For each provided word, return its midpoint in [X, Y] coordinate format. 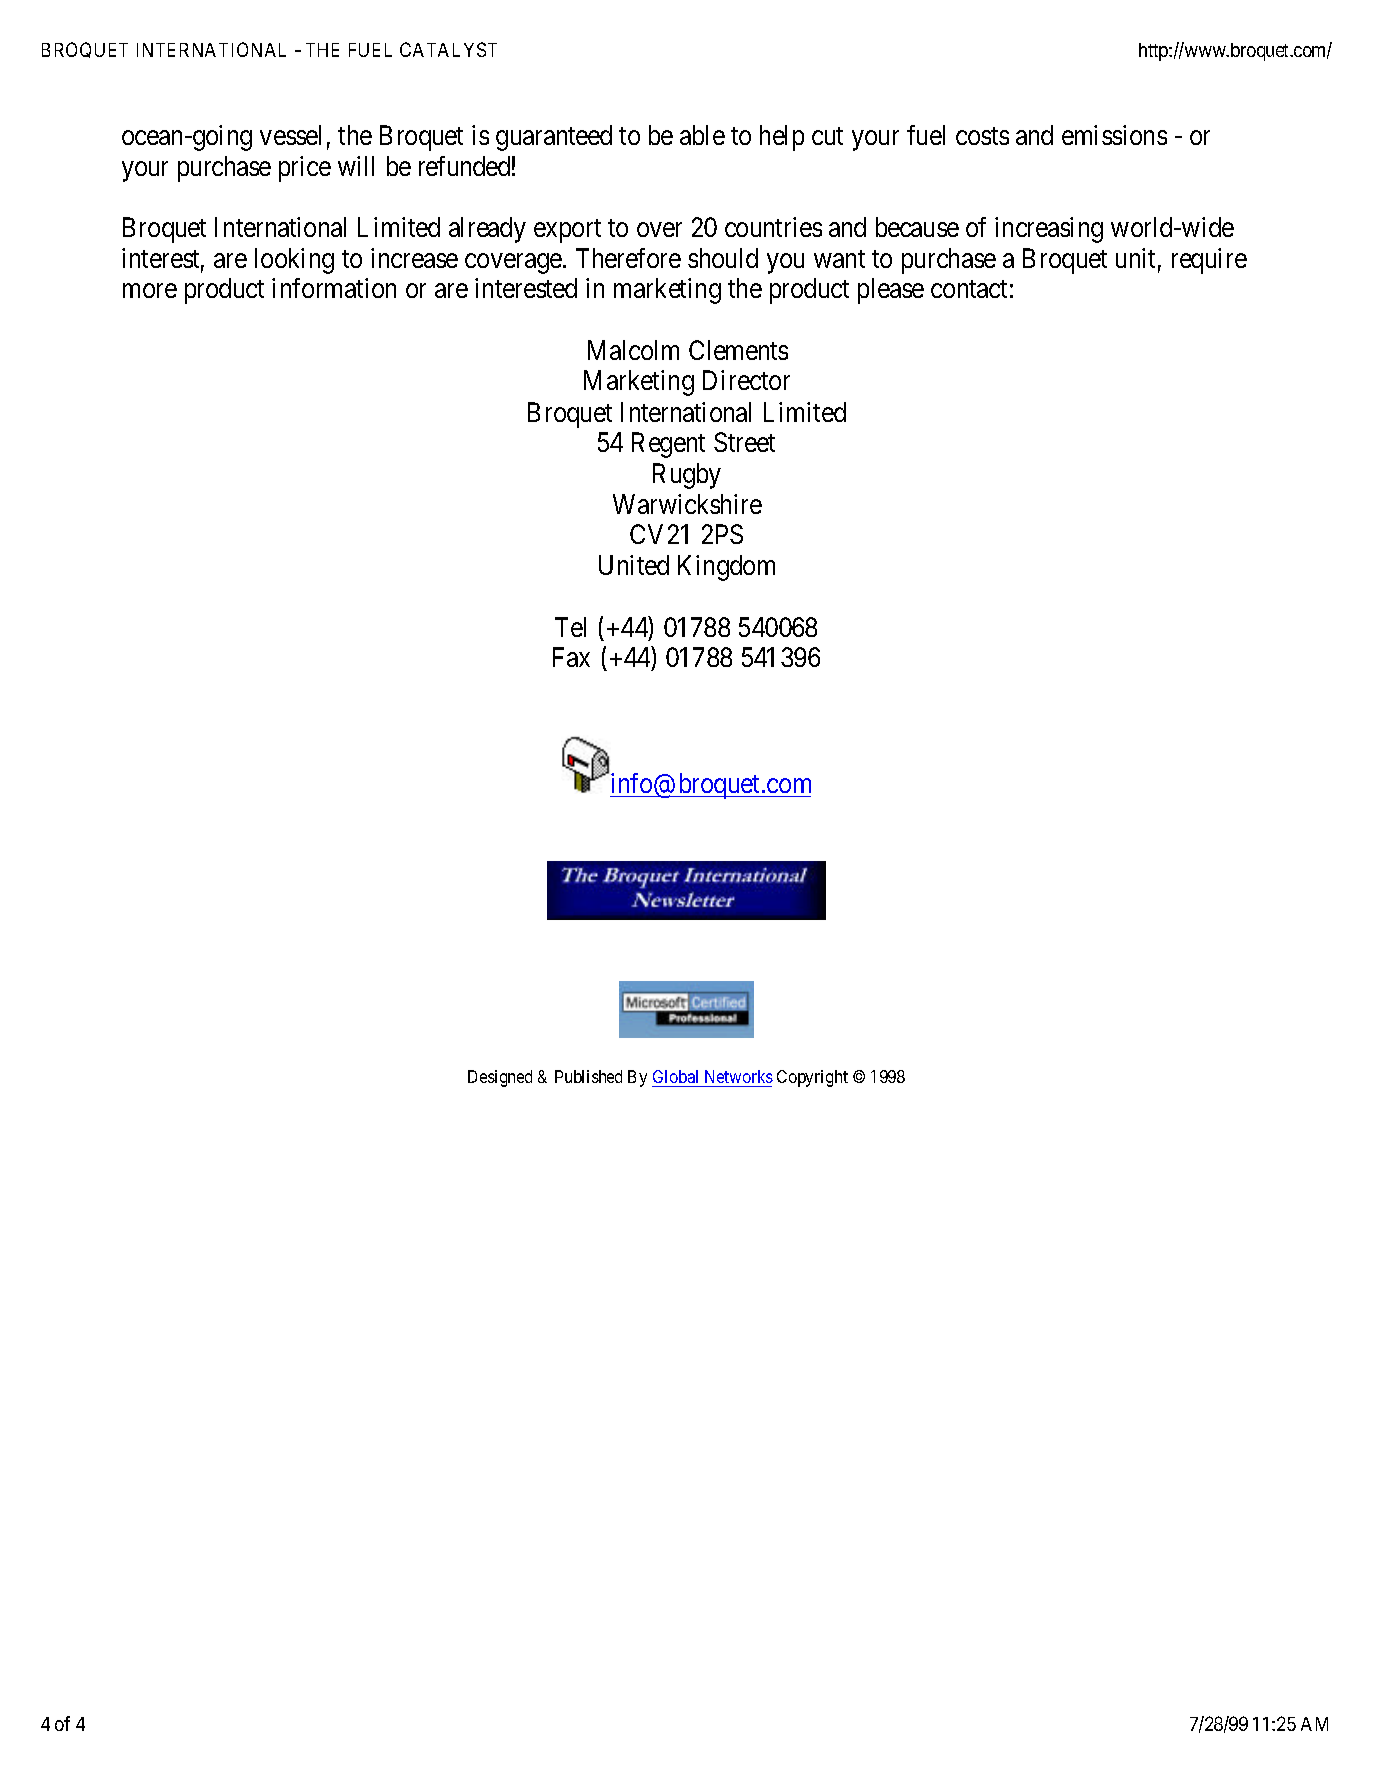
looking [294, 261]
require [1209, 261]
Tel [570, 627]
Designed [500, 1078]
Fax [571, 657]
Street [744, 442]
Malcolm [633, 350]
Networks [739, 1076]
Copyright [812, 1078]
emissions [1114, 135]
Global [675, 1076]
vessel [290, 135]
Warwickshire [687, 504]
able [702, 135]
